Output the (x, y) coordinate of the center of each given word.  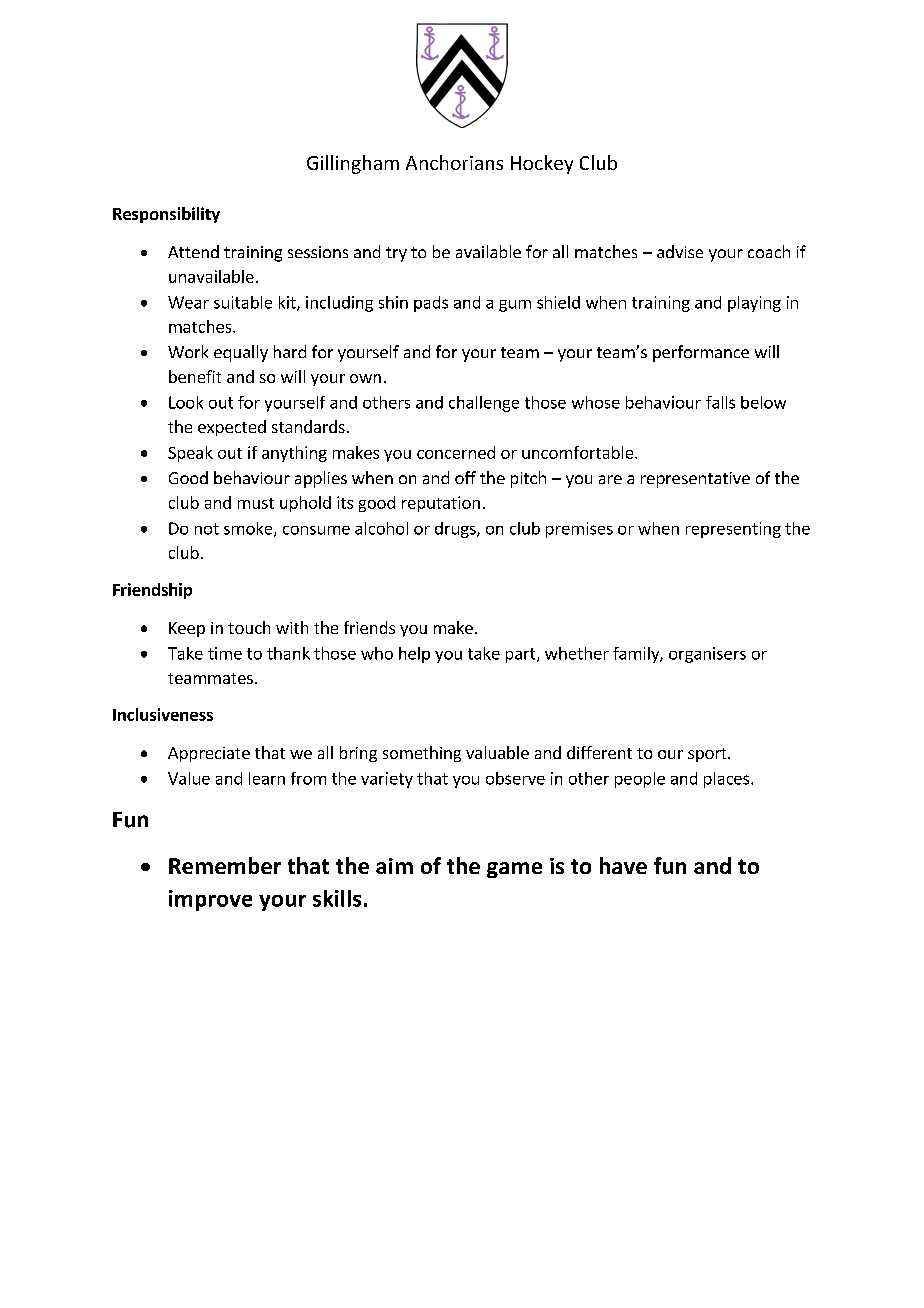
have (623, 865)
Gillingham (353, 164)
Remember (225, 865)
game (514, 870)
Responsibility (166, 215)
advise (680, 251)
